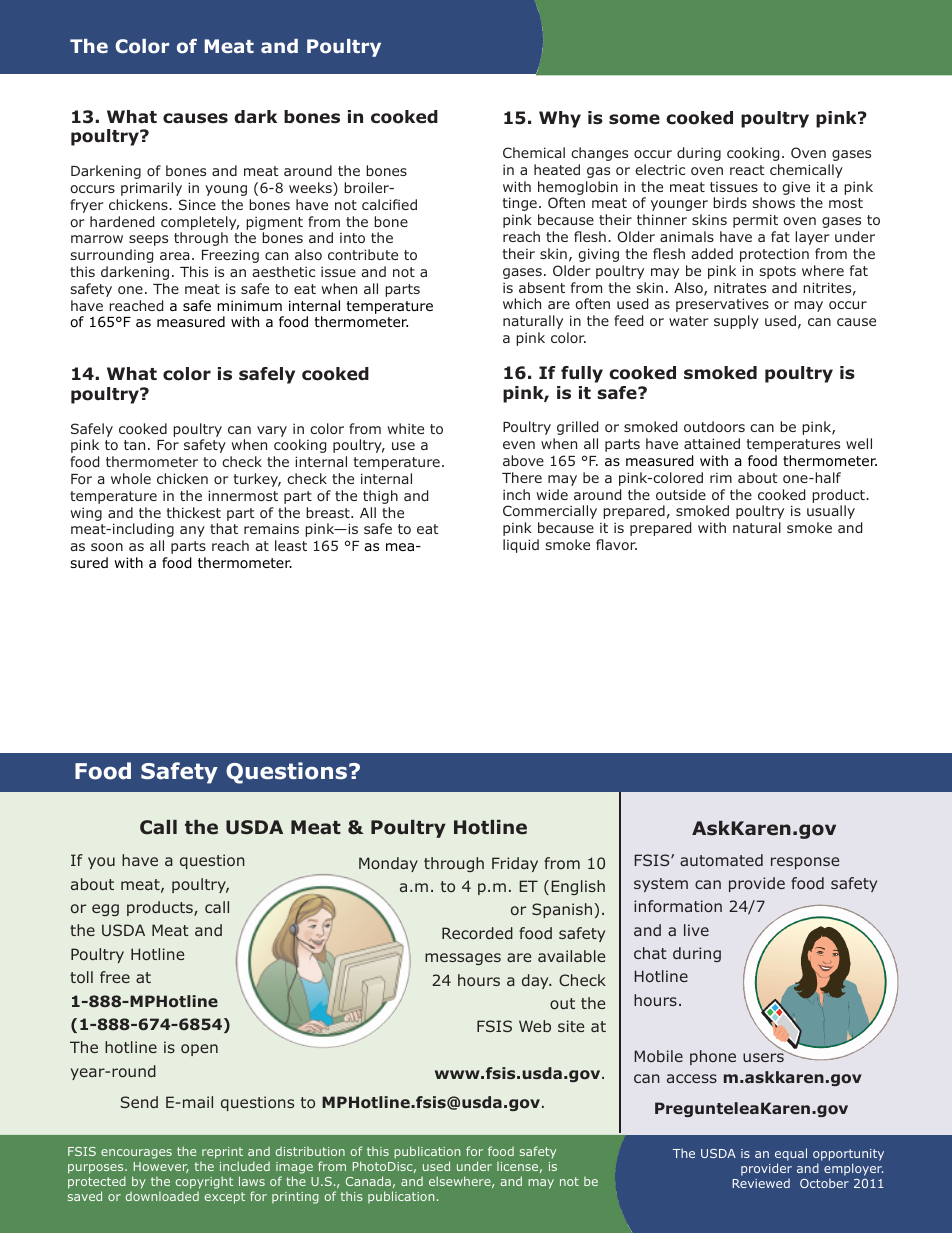 The width and height of the image is (952, 1233). I want to click on white, so click(406, 428).
